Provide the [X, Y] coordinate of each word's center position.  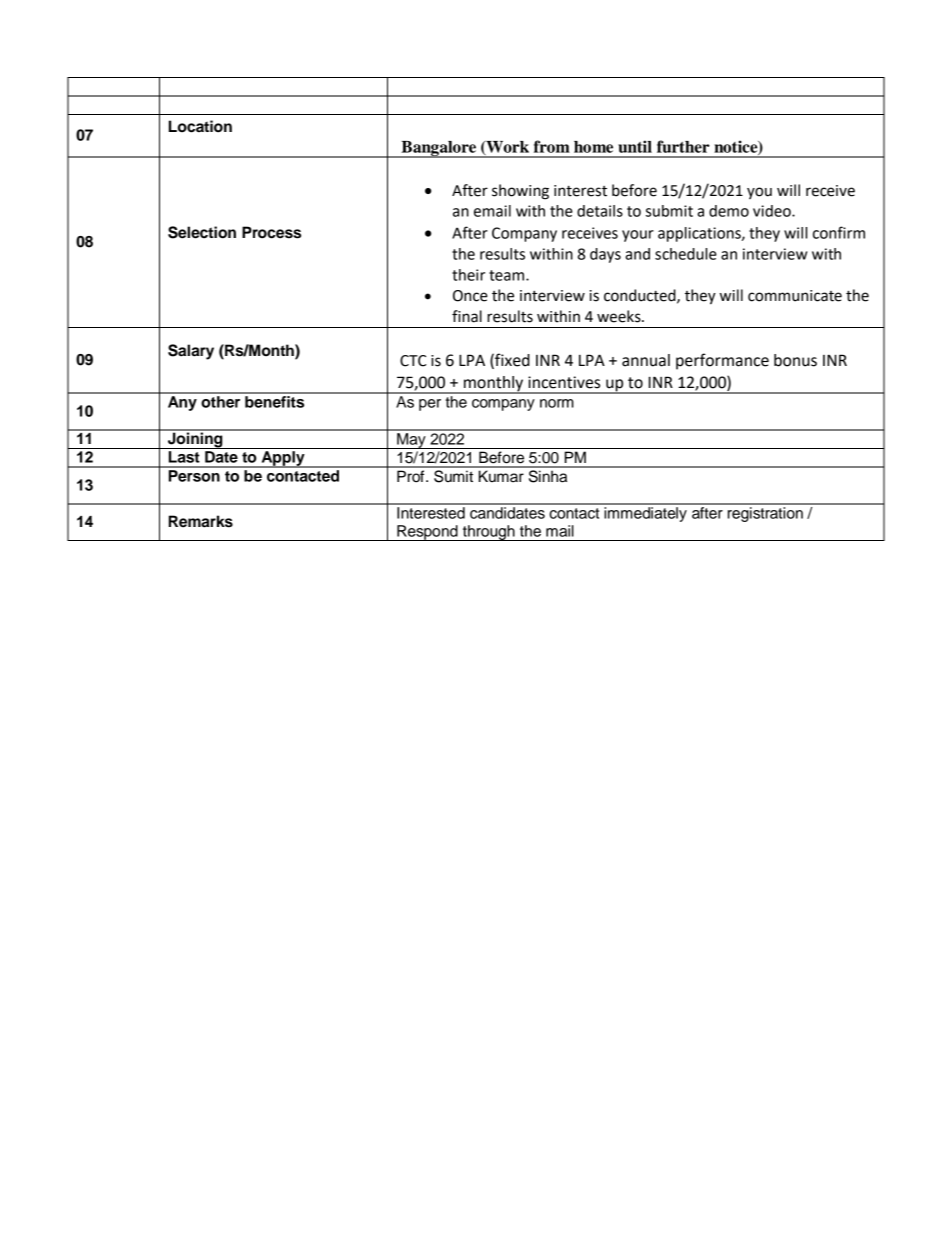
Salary [191, 352]
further [683, 146]
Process [271, 232]
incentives [564, 382]
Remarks [201, 521]
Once [470, 296]
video [773, 211]
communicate [795, 296]
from [552, 146]
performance [722, 361]
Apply [283, 459]
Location [200, 126]
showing [520, 192]
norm [557, 403]
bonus [795, 360]
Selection [202, 232]
